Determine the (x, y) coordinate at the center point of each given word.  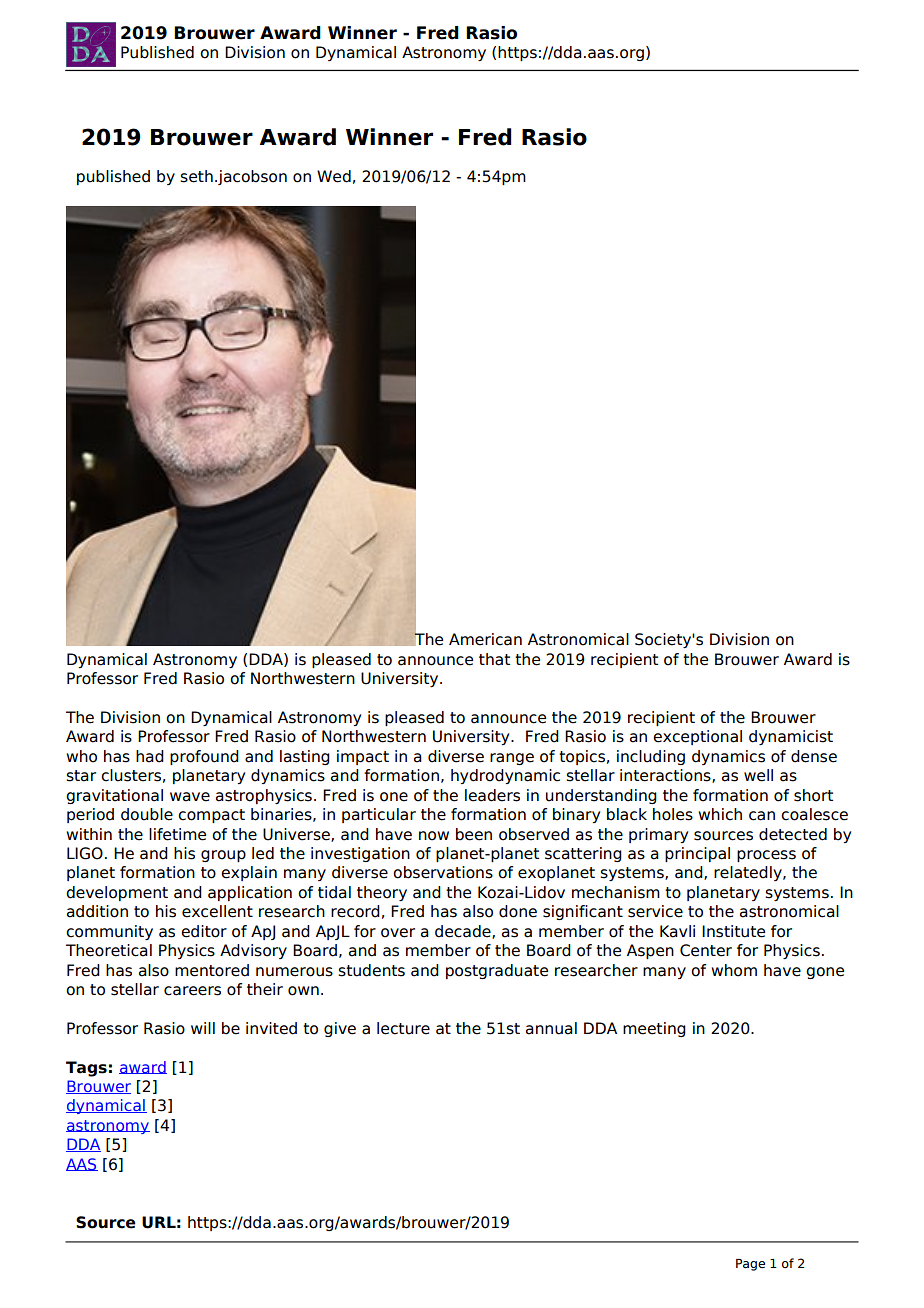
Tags (86, 1069)
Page (750, 1265)
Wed (334, 176)
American (485, 639)
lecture (403, 1028)
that (494, 659)
